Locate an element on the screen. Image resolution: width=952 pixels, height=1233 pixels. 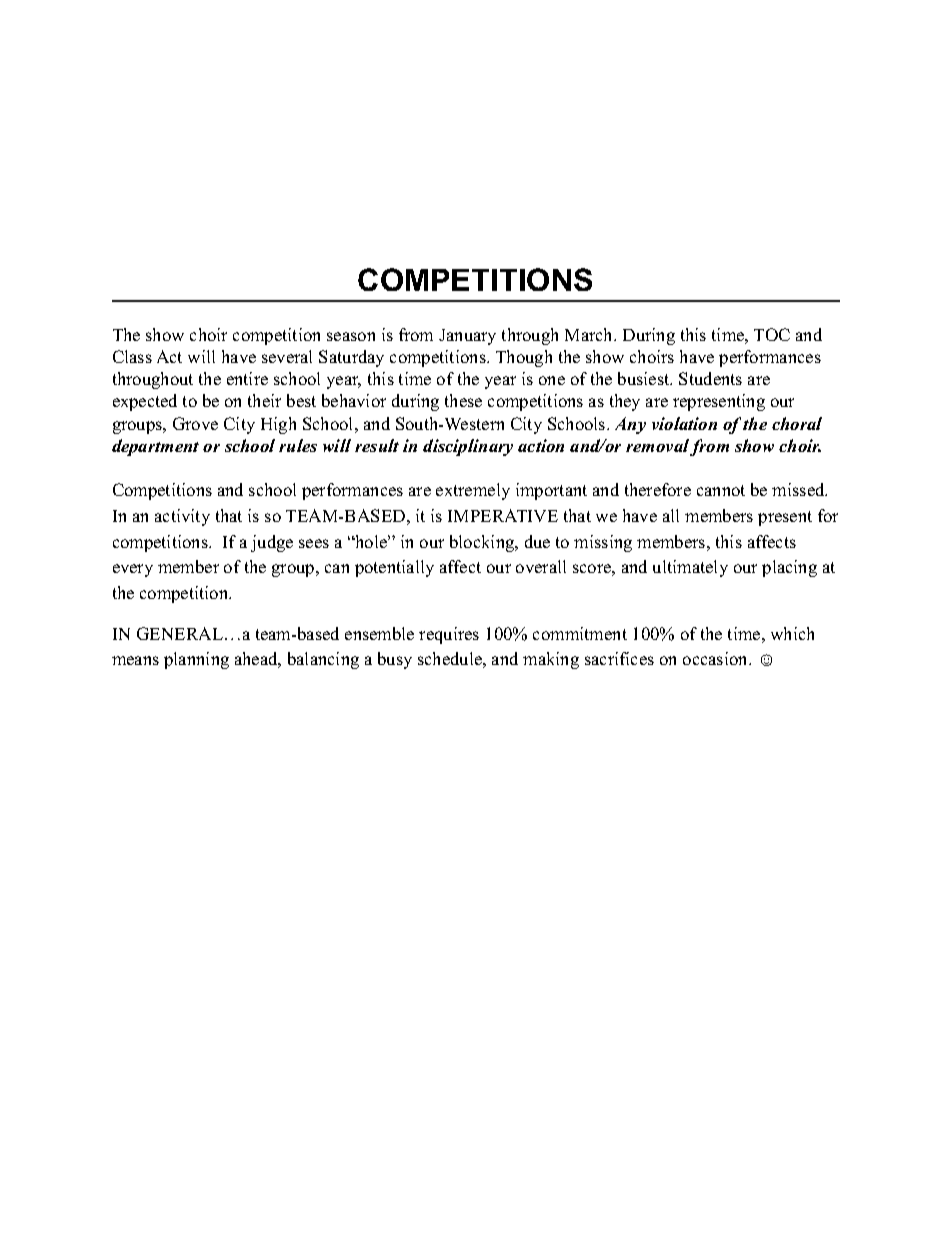
planning is located at coordinates (196, 660).
